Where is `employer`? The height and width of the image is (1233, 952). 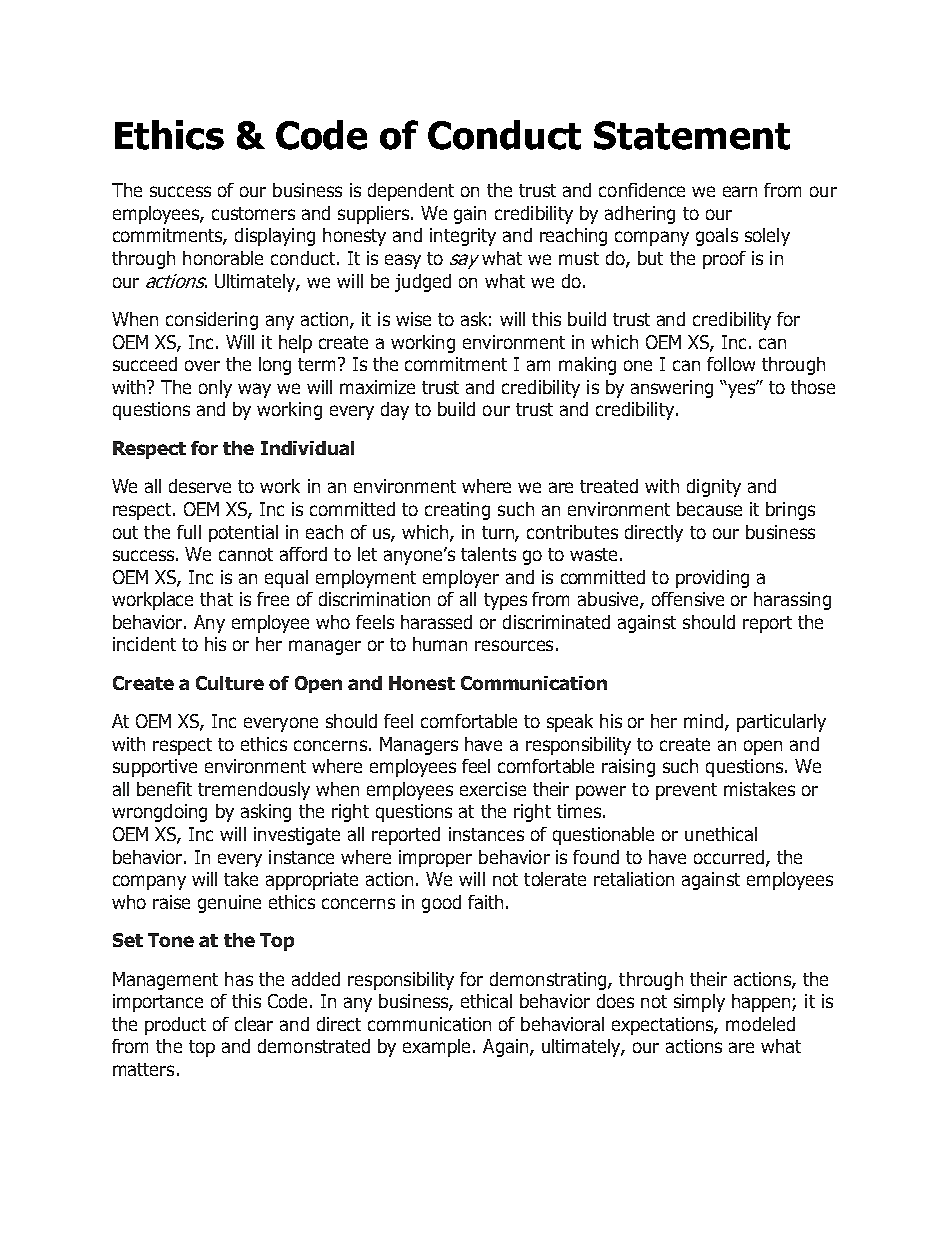
employer is located at coordinates (461, 579).
